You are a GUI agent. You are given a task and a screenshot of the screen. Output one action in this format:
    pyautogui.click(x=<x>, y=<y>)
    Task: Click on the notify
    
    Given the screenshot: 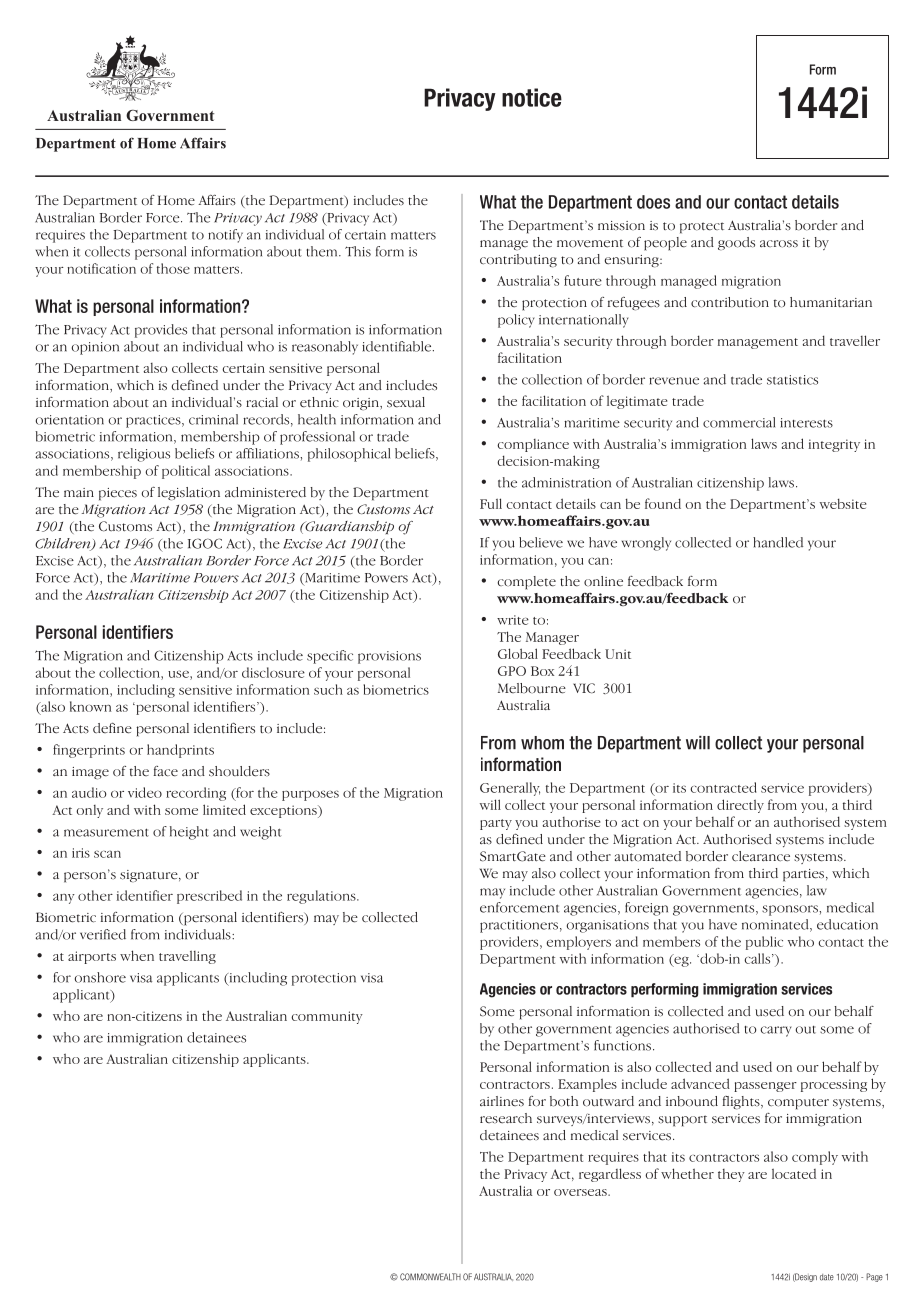 What is the action you would take?
    pyautogui.click(x=225, y=236)
